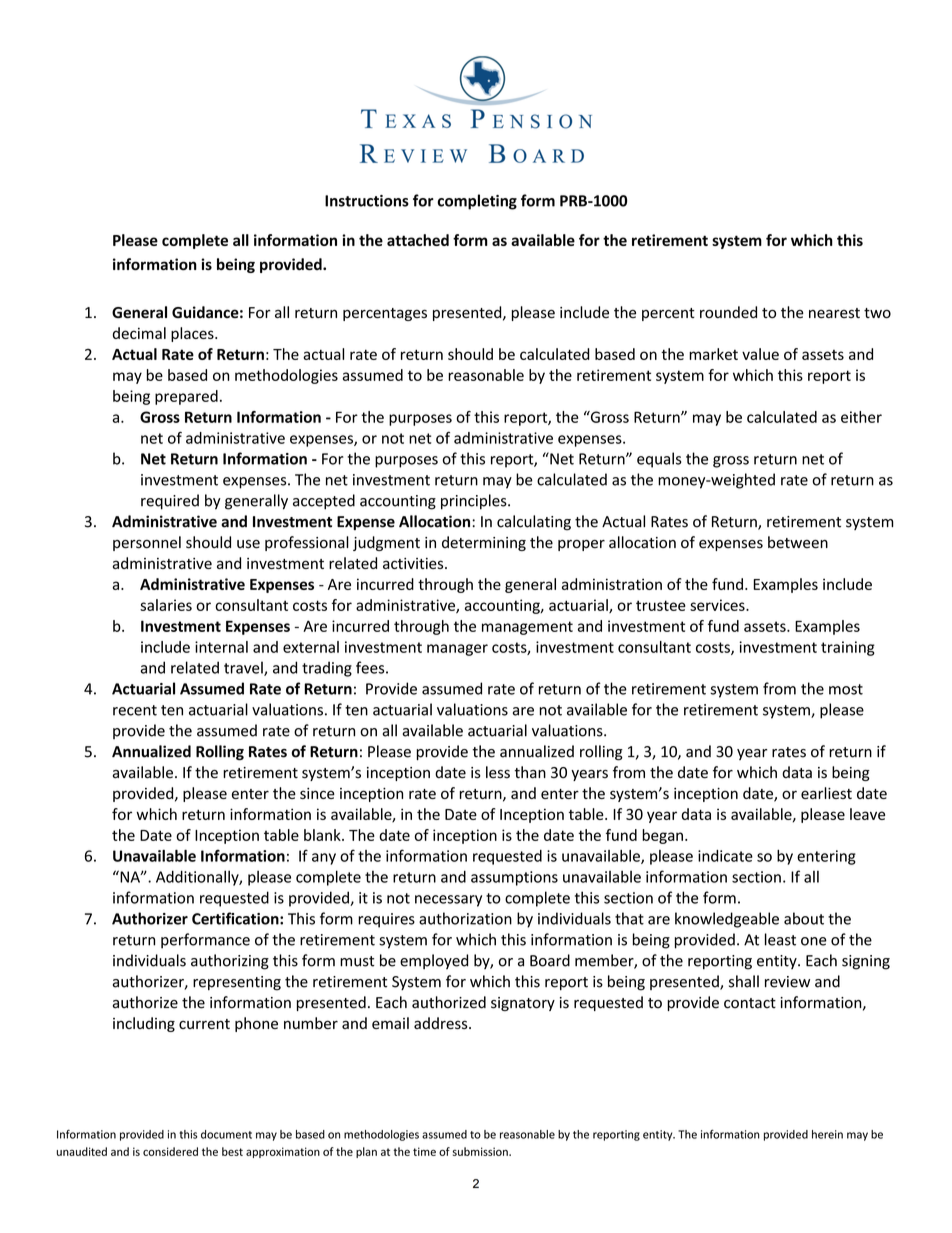  What do you see at coordinates (170, 502) in the image?
I see `required` at bounding box center [170, 502].
